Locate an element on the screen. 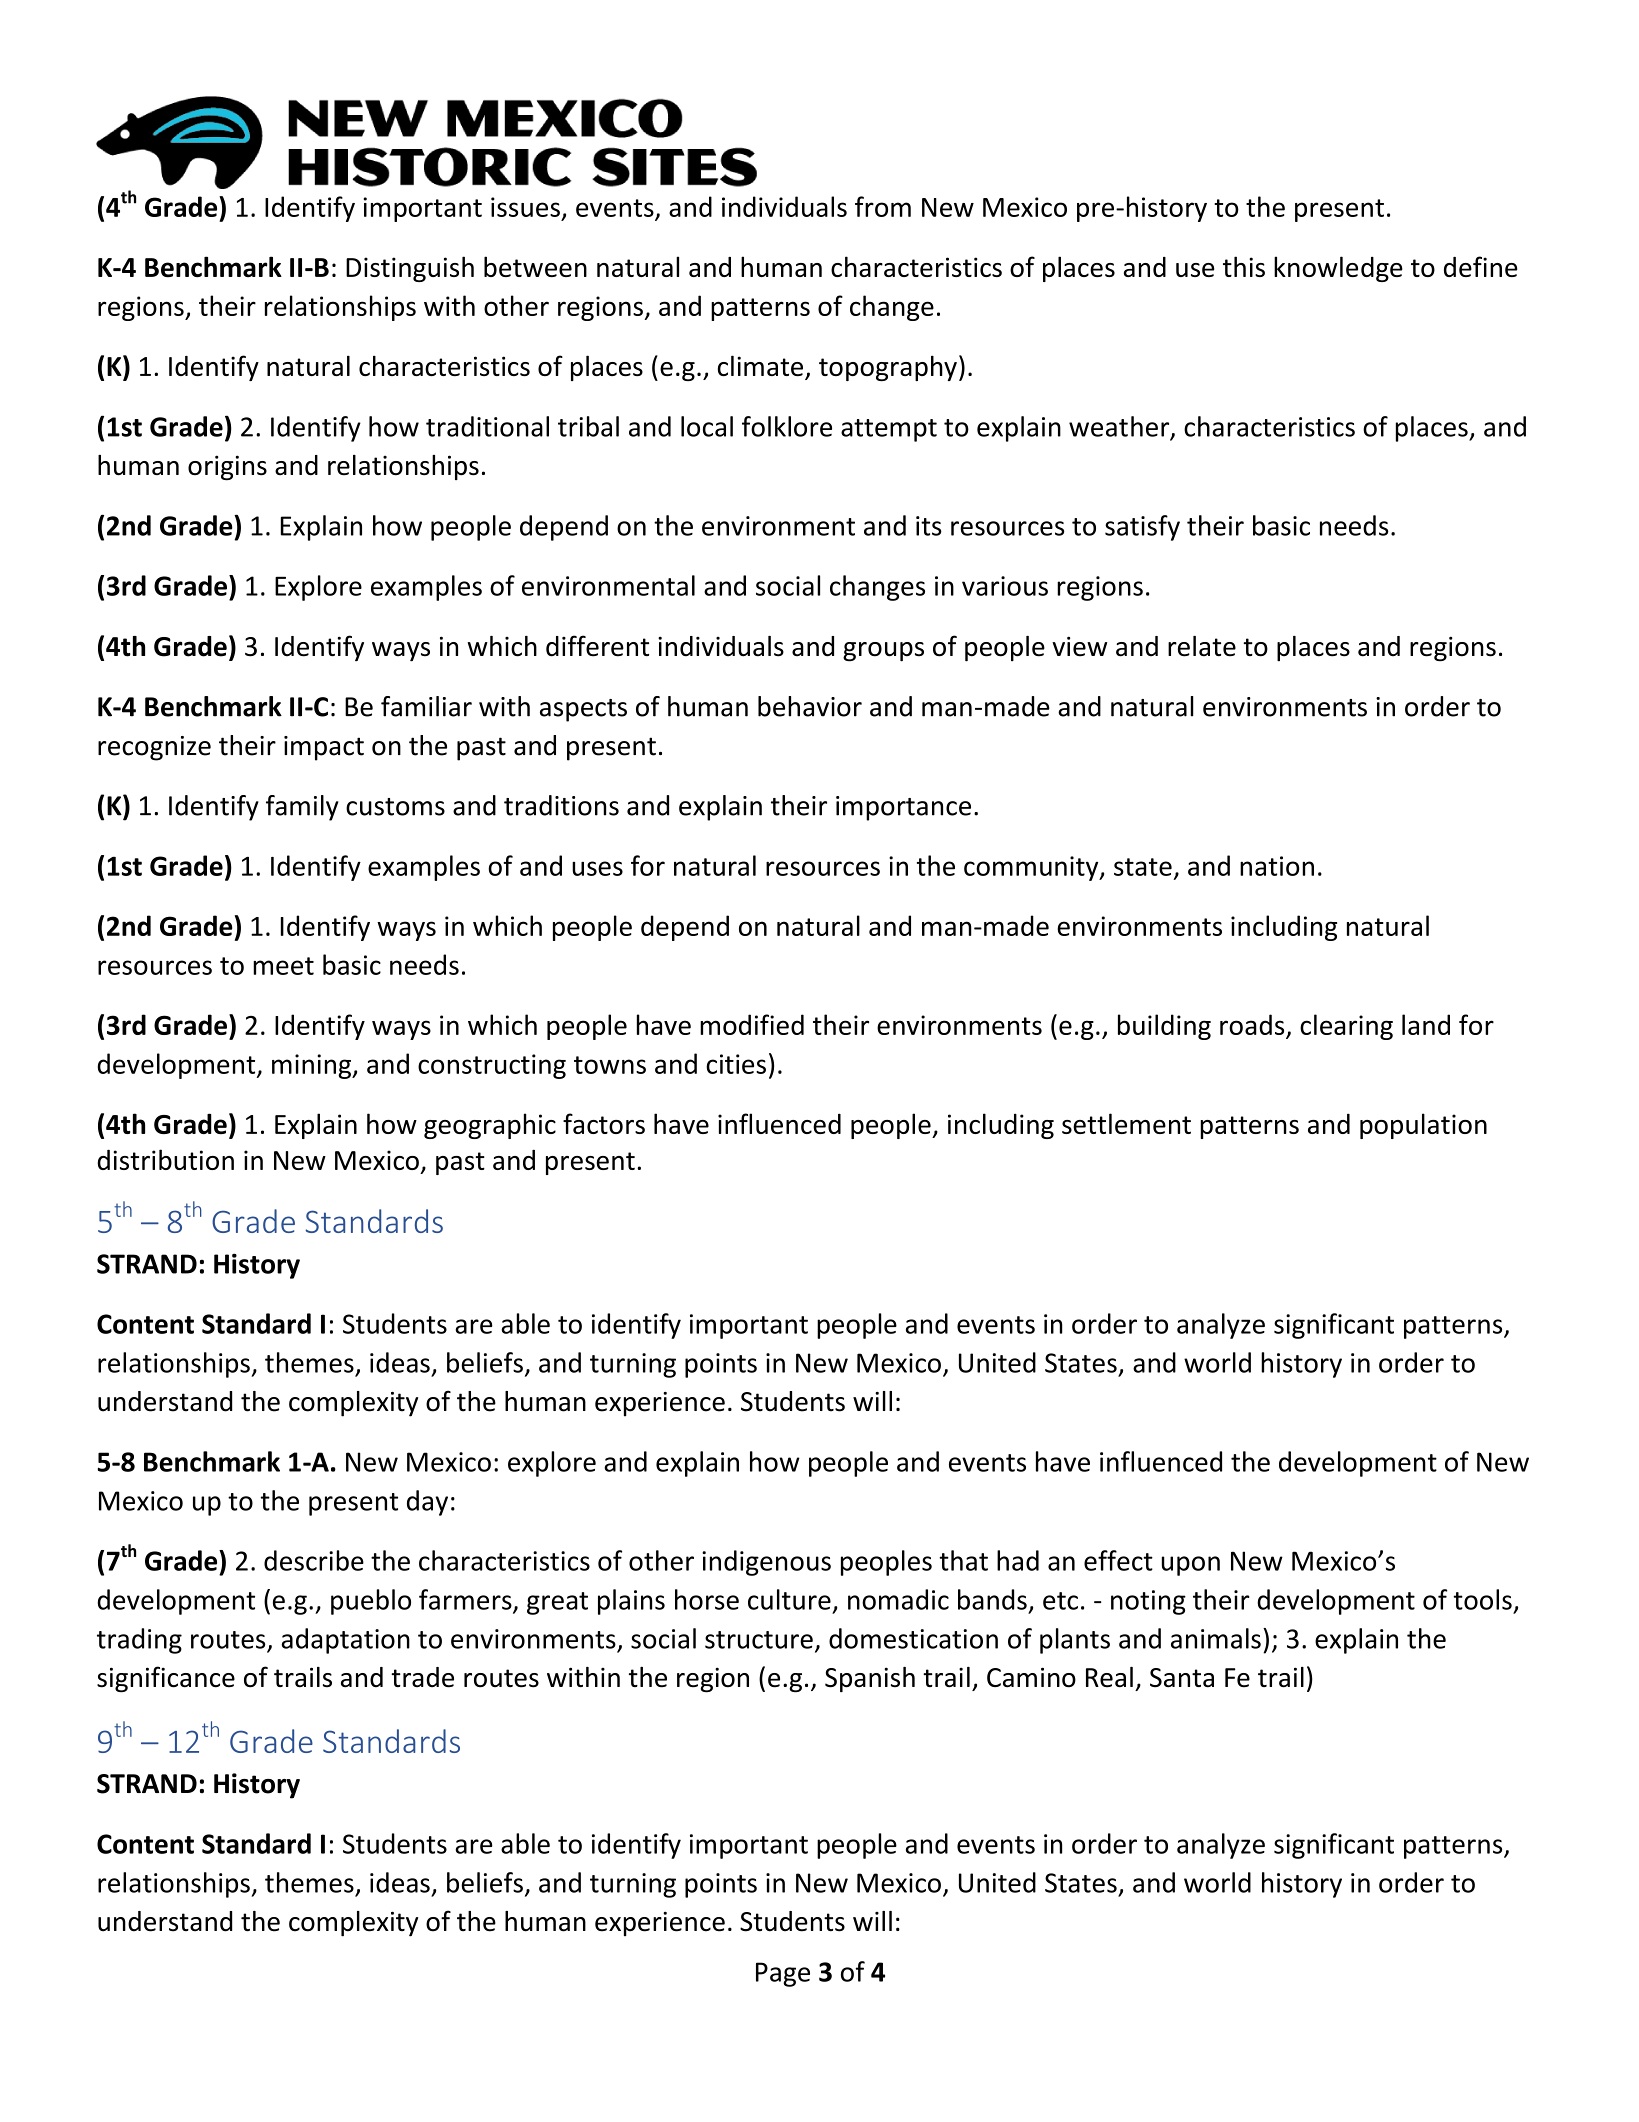 Image resolution: width=1639 pixels, height=2122 pixels. day is located at coordinates (427, 1503).
